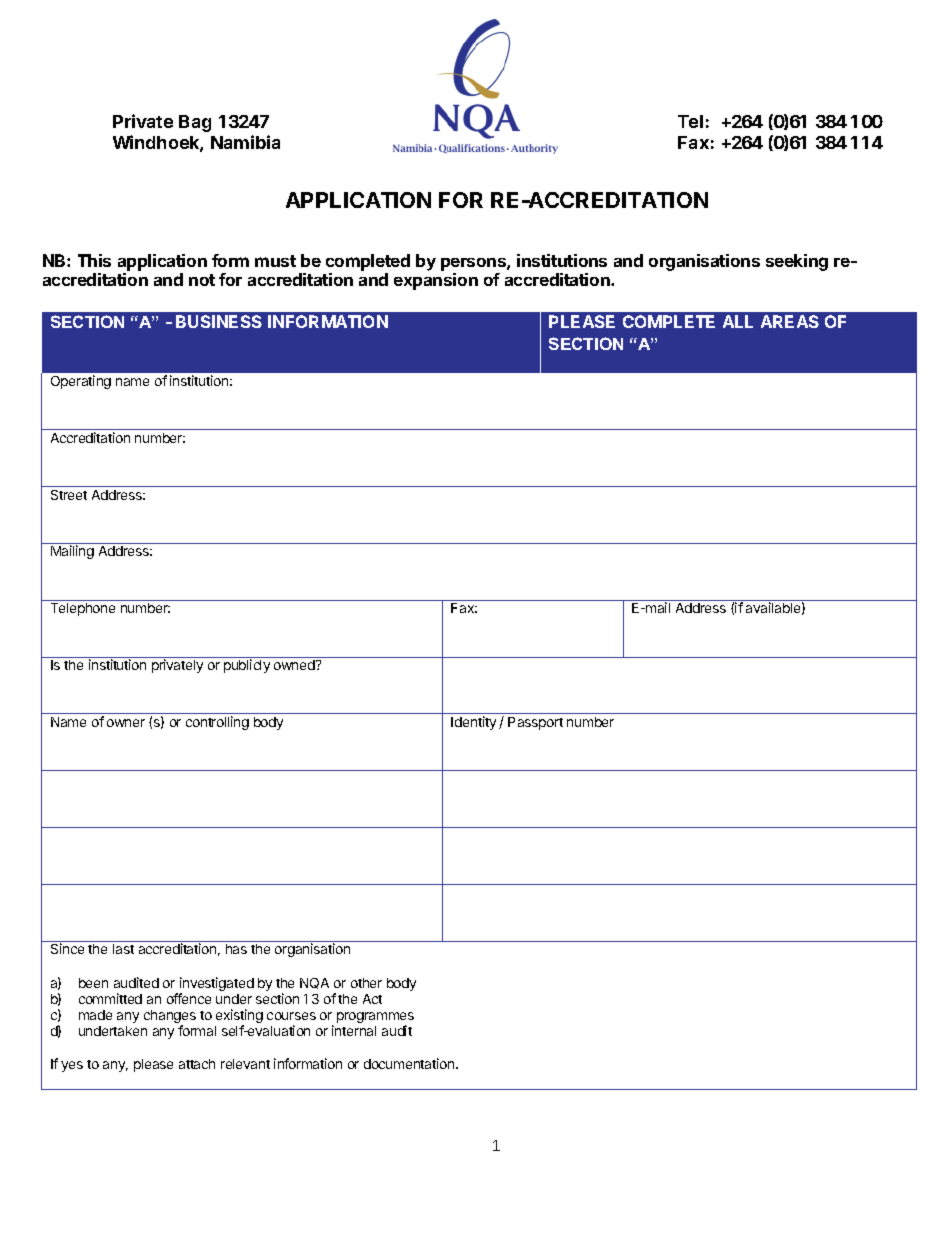  What do you see at coordinates (366, 983) in the screenshot?
I see `other` at bounding box center [366, 983].
